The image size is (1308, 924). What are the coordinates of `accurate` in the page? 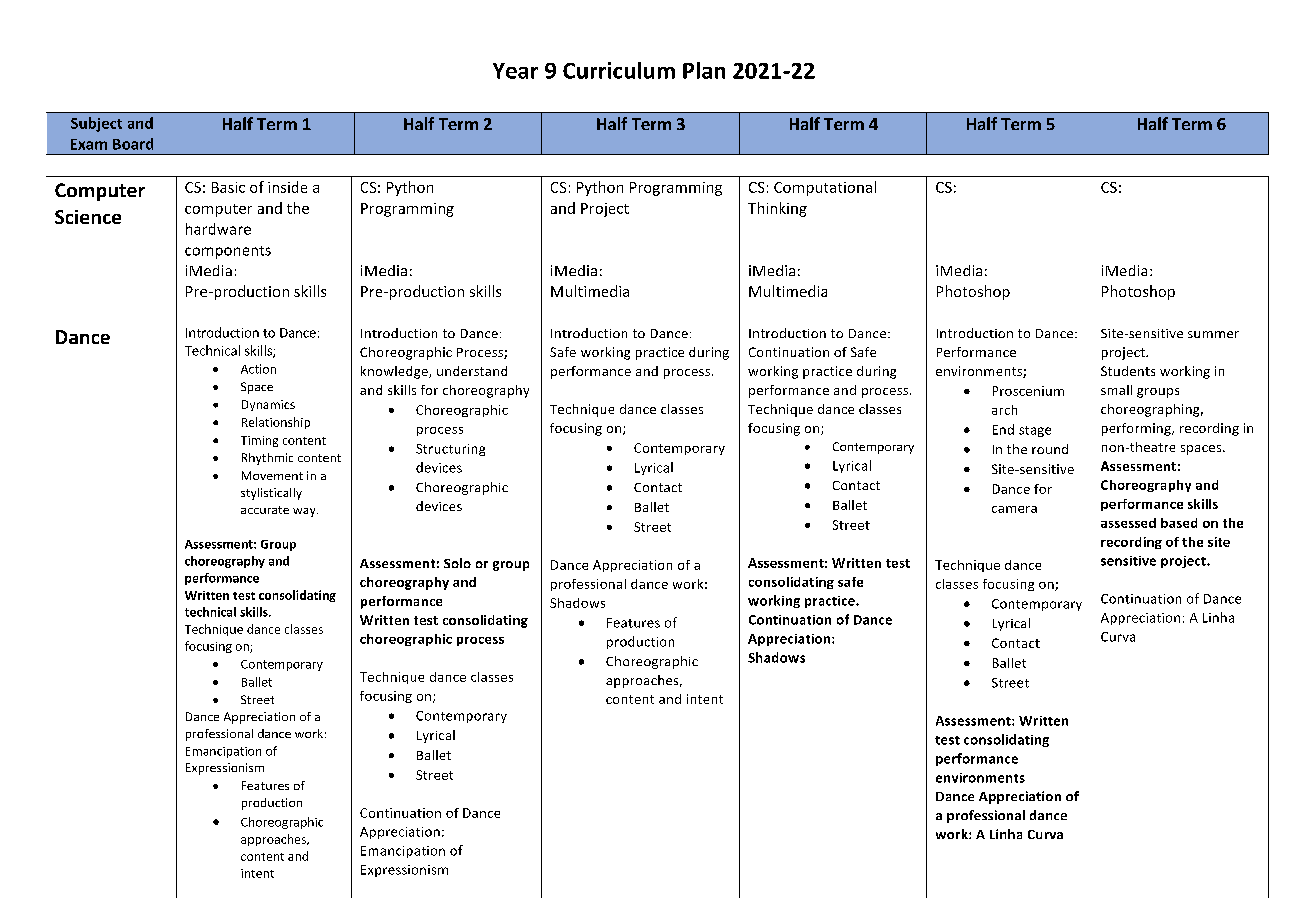 It's located at (265, 510).
